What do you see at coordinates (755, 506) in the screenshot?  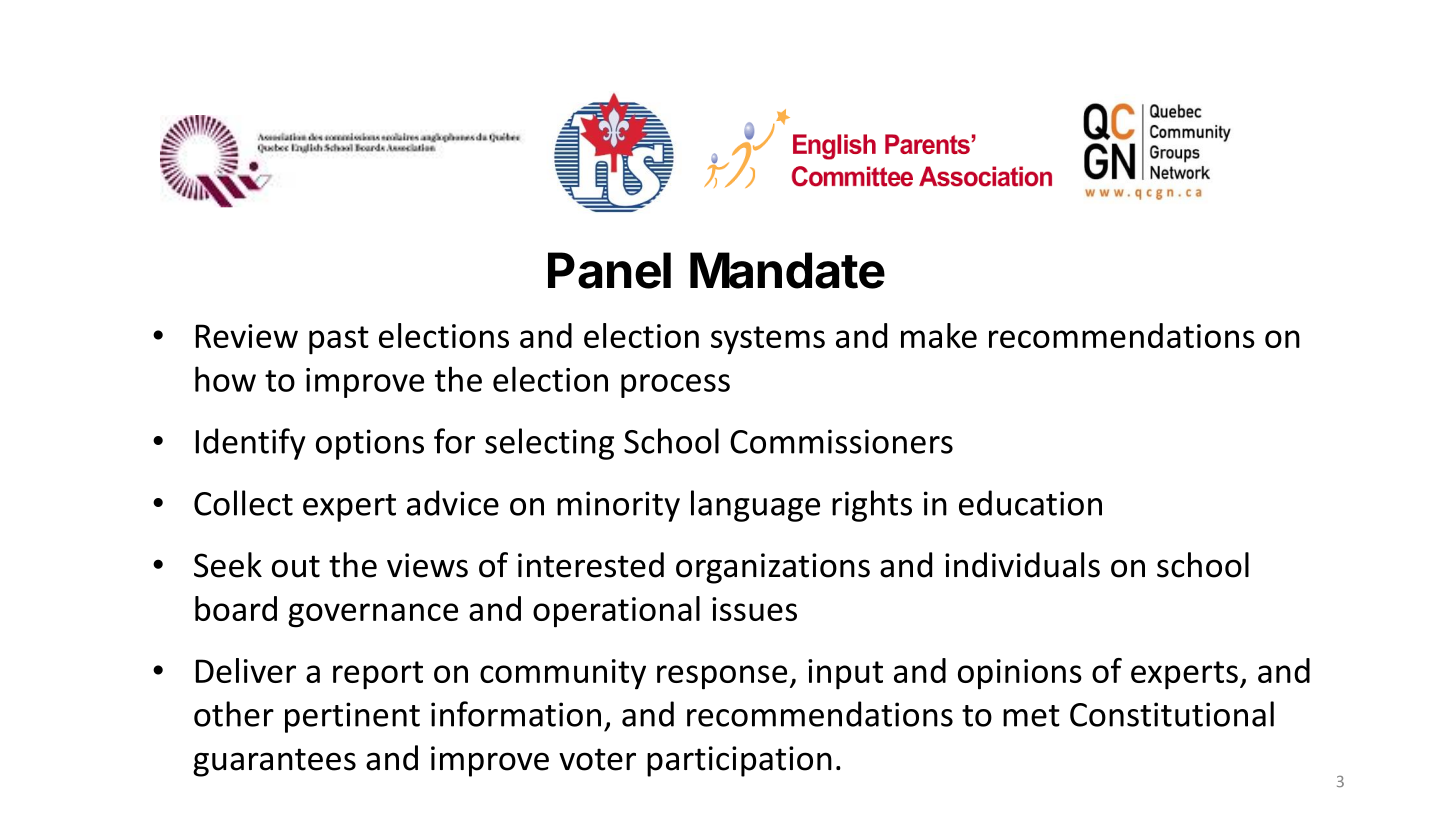 I see `language` at bounding box center [755, 506].
